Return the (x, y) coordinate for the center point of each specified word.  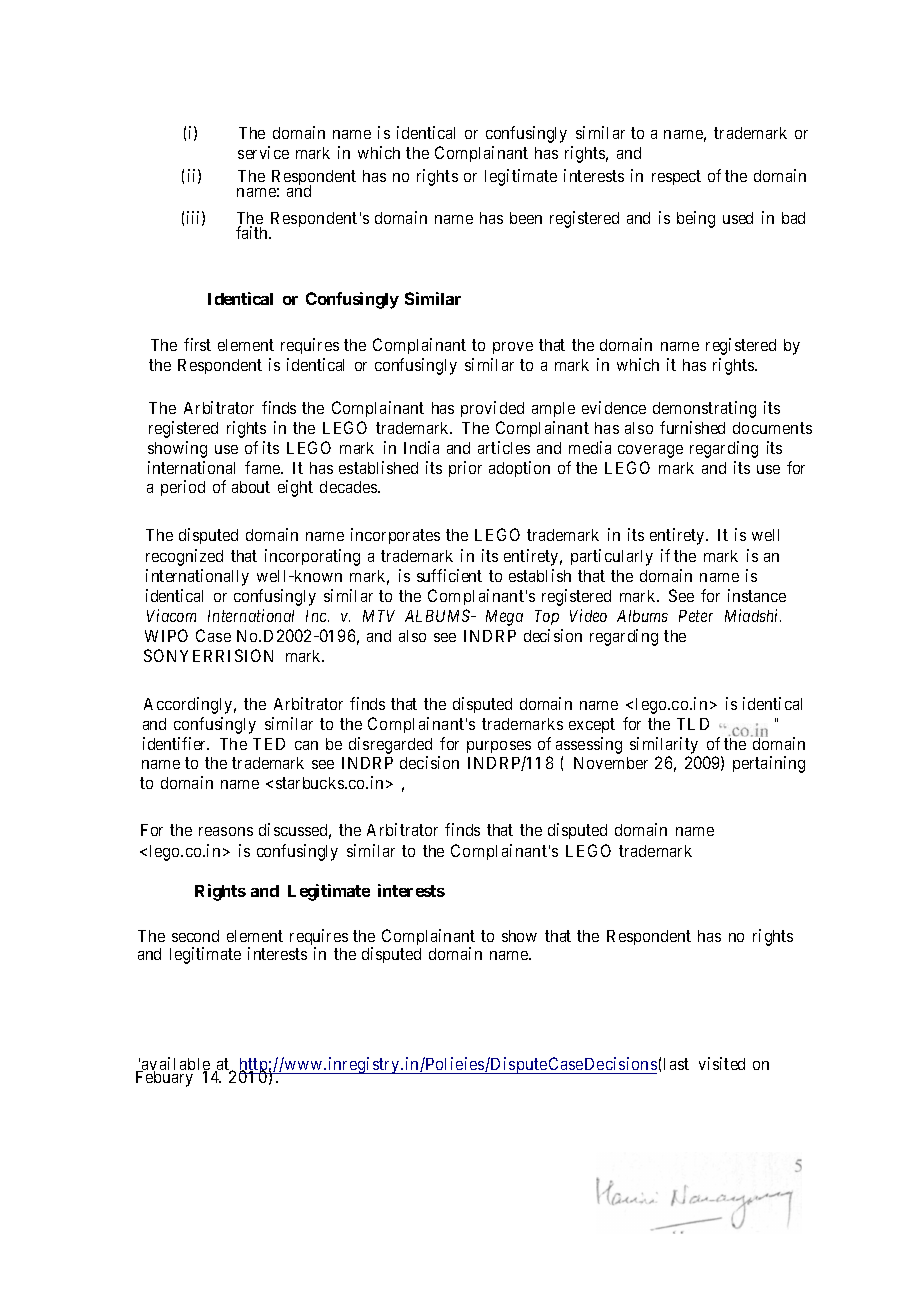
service (263, 152)
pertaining (769, 764)
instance (757, 595)
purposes (499, 747)
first (197, 344)
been (526, 218)
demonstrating (704, 409)
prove (513, 348)
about (251, 487)
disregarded (390, 745)
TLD (693, 724)
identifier (176, 743)
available (175, 1065)
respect (676, 177)
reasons (226, 831)
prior (465, 469)
